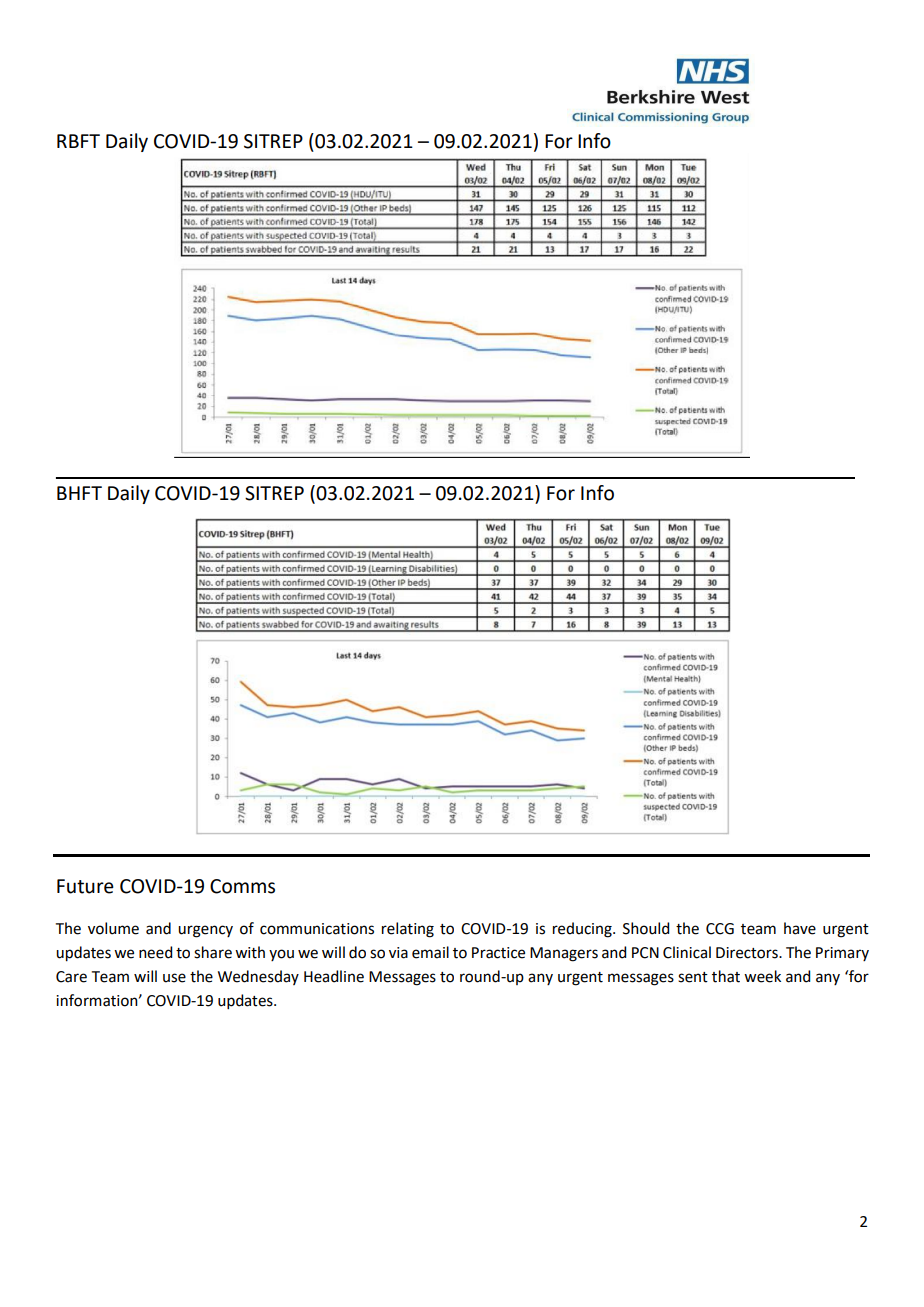 This screenshot has width=924, height=1307. I want to click on use, so click(174, 978).
